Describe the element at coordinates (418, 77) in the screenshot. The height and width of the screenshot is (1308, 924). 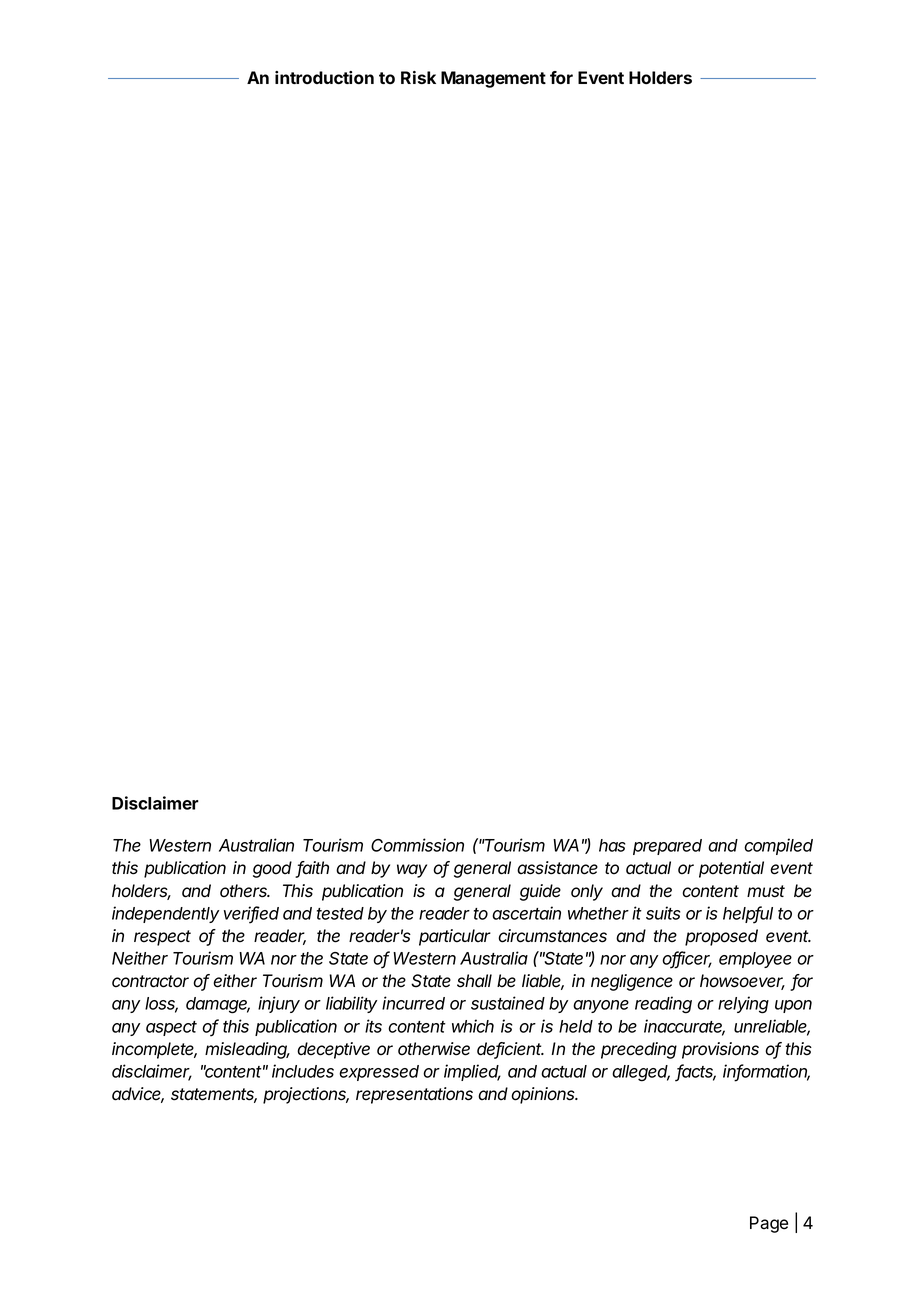
I see `Risk` at that location.
